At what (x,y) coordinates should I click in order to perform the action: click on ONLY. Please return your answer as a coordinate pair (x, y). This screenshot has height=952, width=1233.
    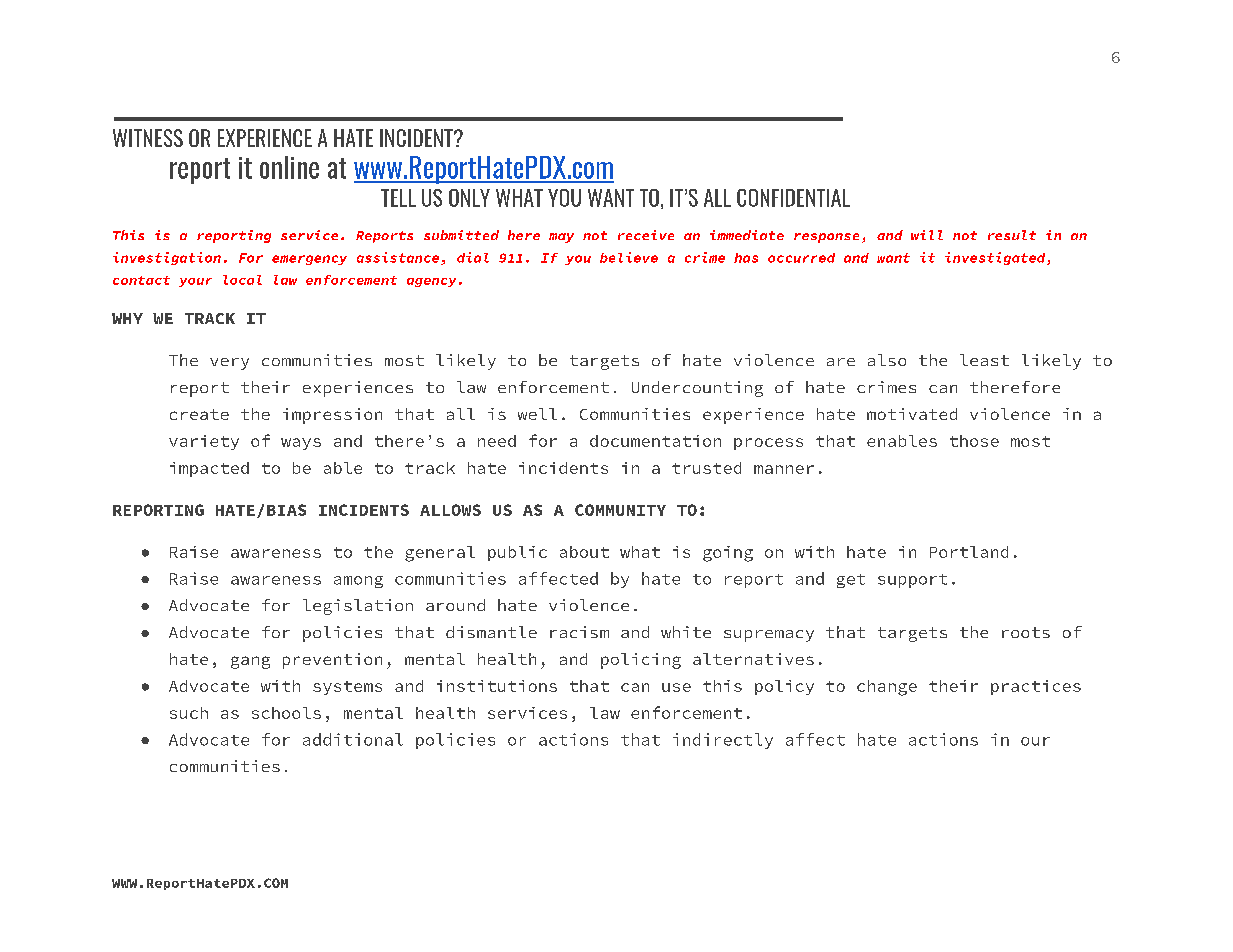
    Looking at the image, I should click on (469, 198).
